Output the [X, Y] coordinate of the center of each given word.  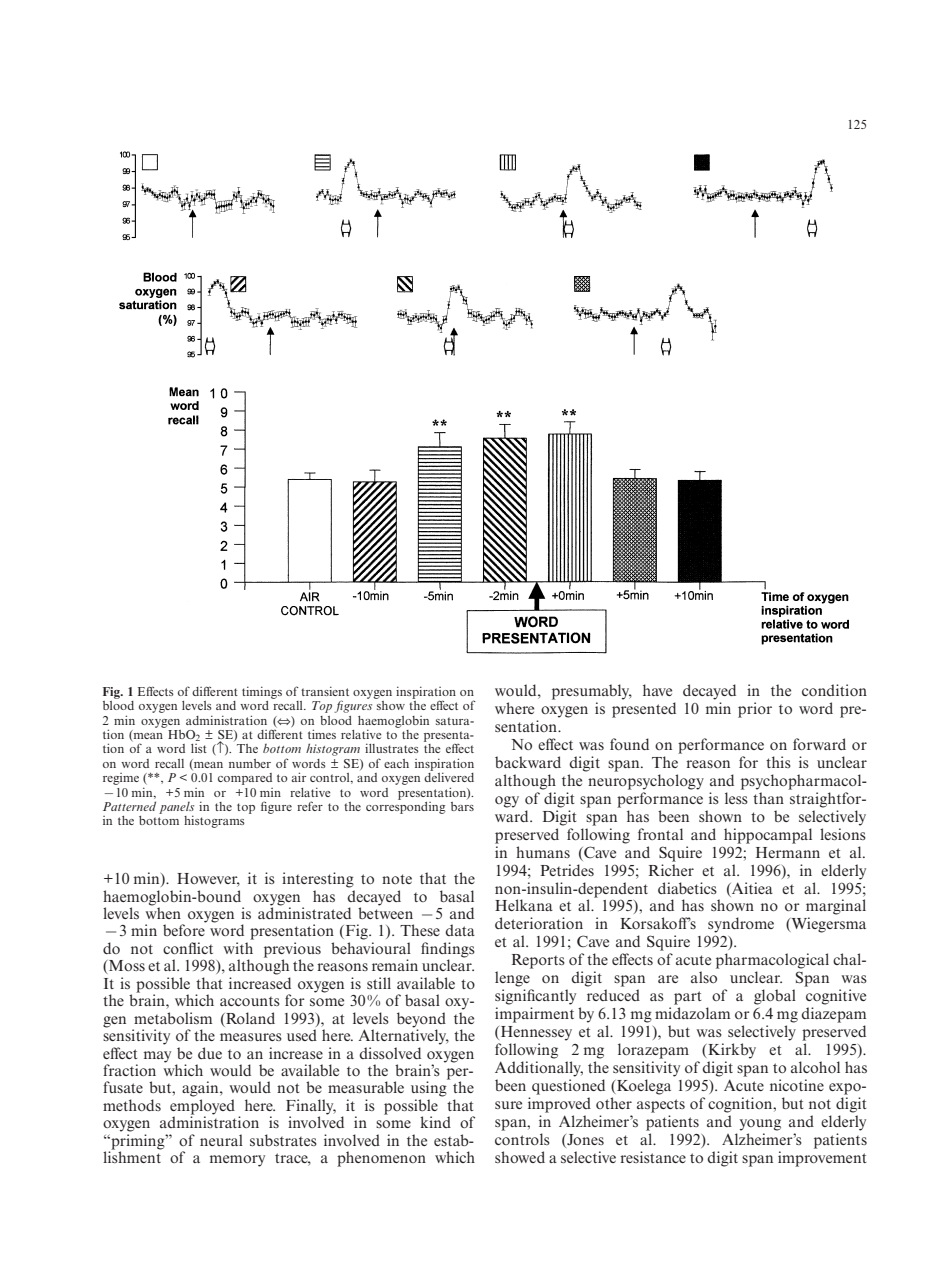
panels [176, 809]
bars [462, 806]
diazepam [833, 1015]
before [184, 929]
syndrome [741, 925]
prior [755, 710]
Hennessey [535, 1033]
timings [262, 692]
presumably [592, 692]
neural [221, 1140]
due [210, 1053]
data [460, 930]
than [768, 798]
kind [435, 1122]
